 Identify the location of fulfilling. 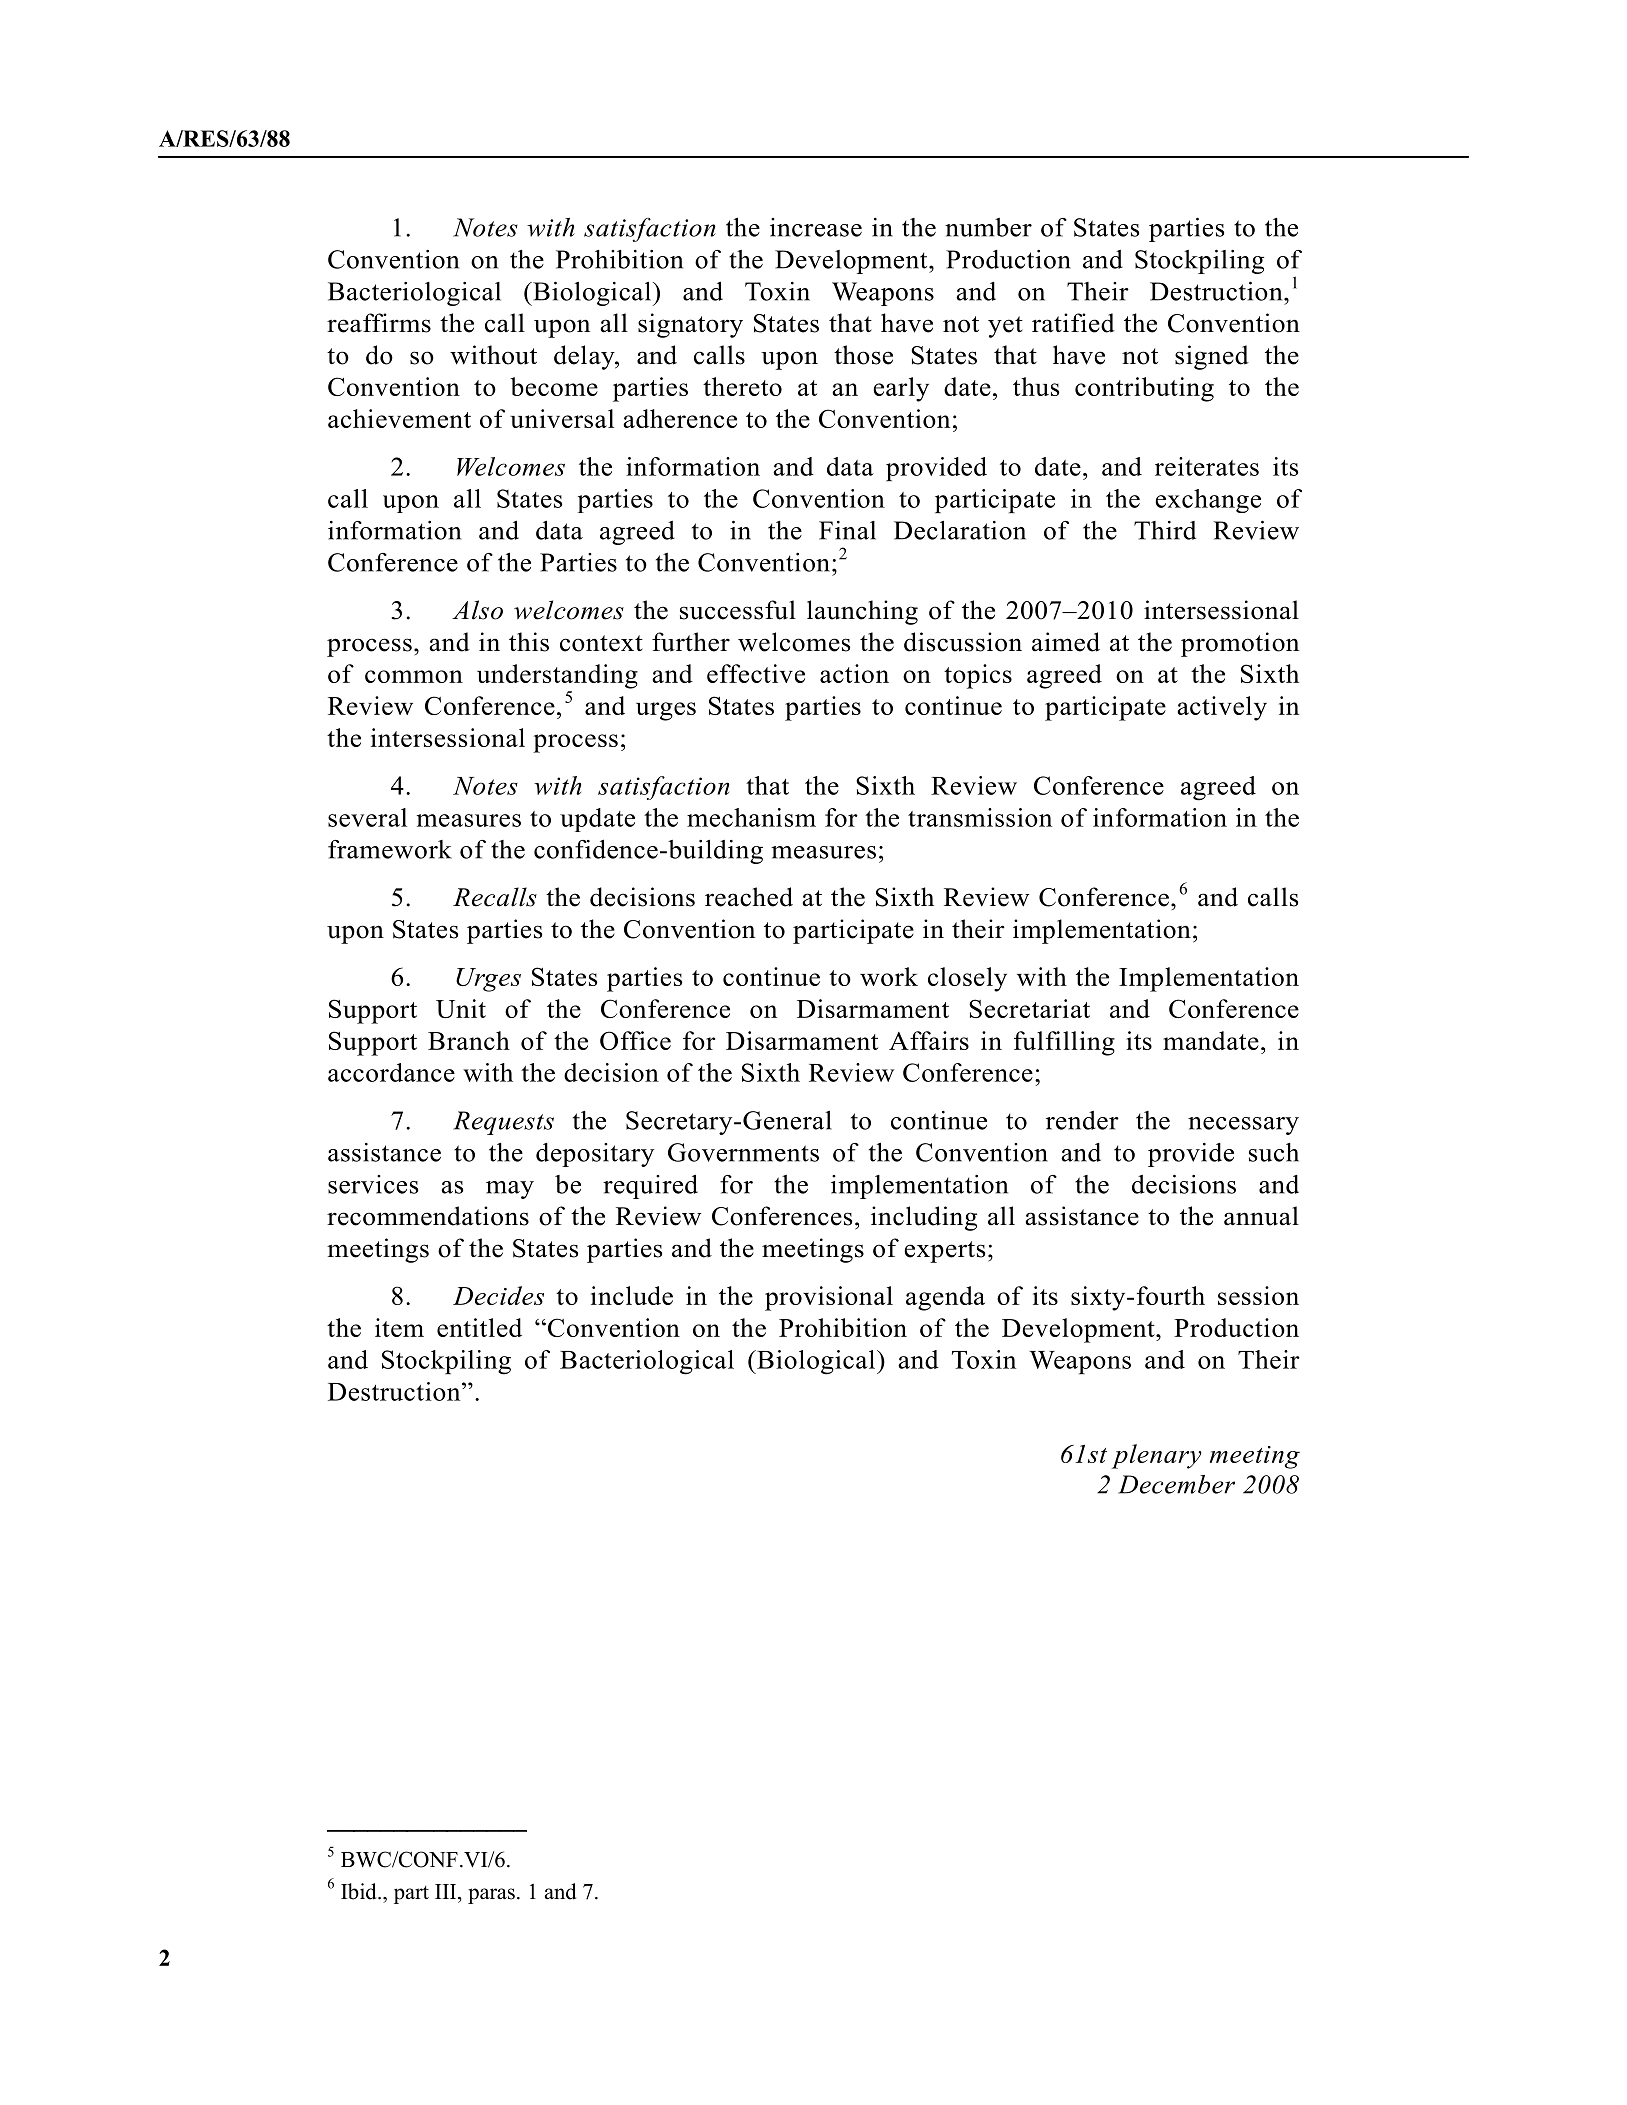
(1064, 1043).
